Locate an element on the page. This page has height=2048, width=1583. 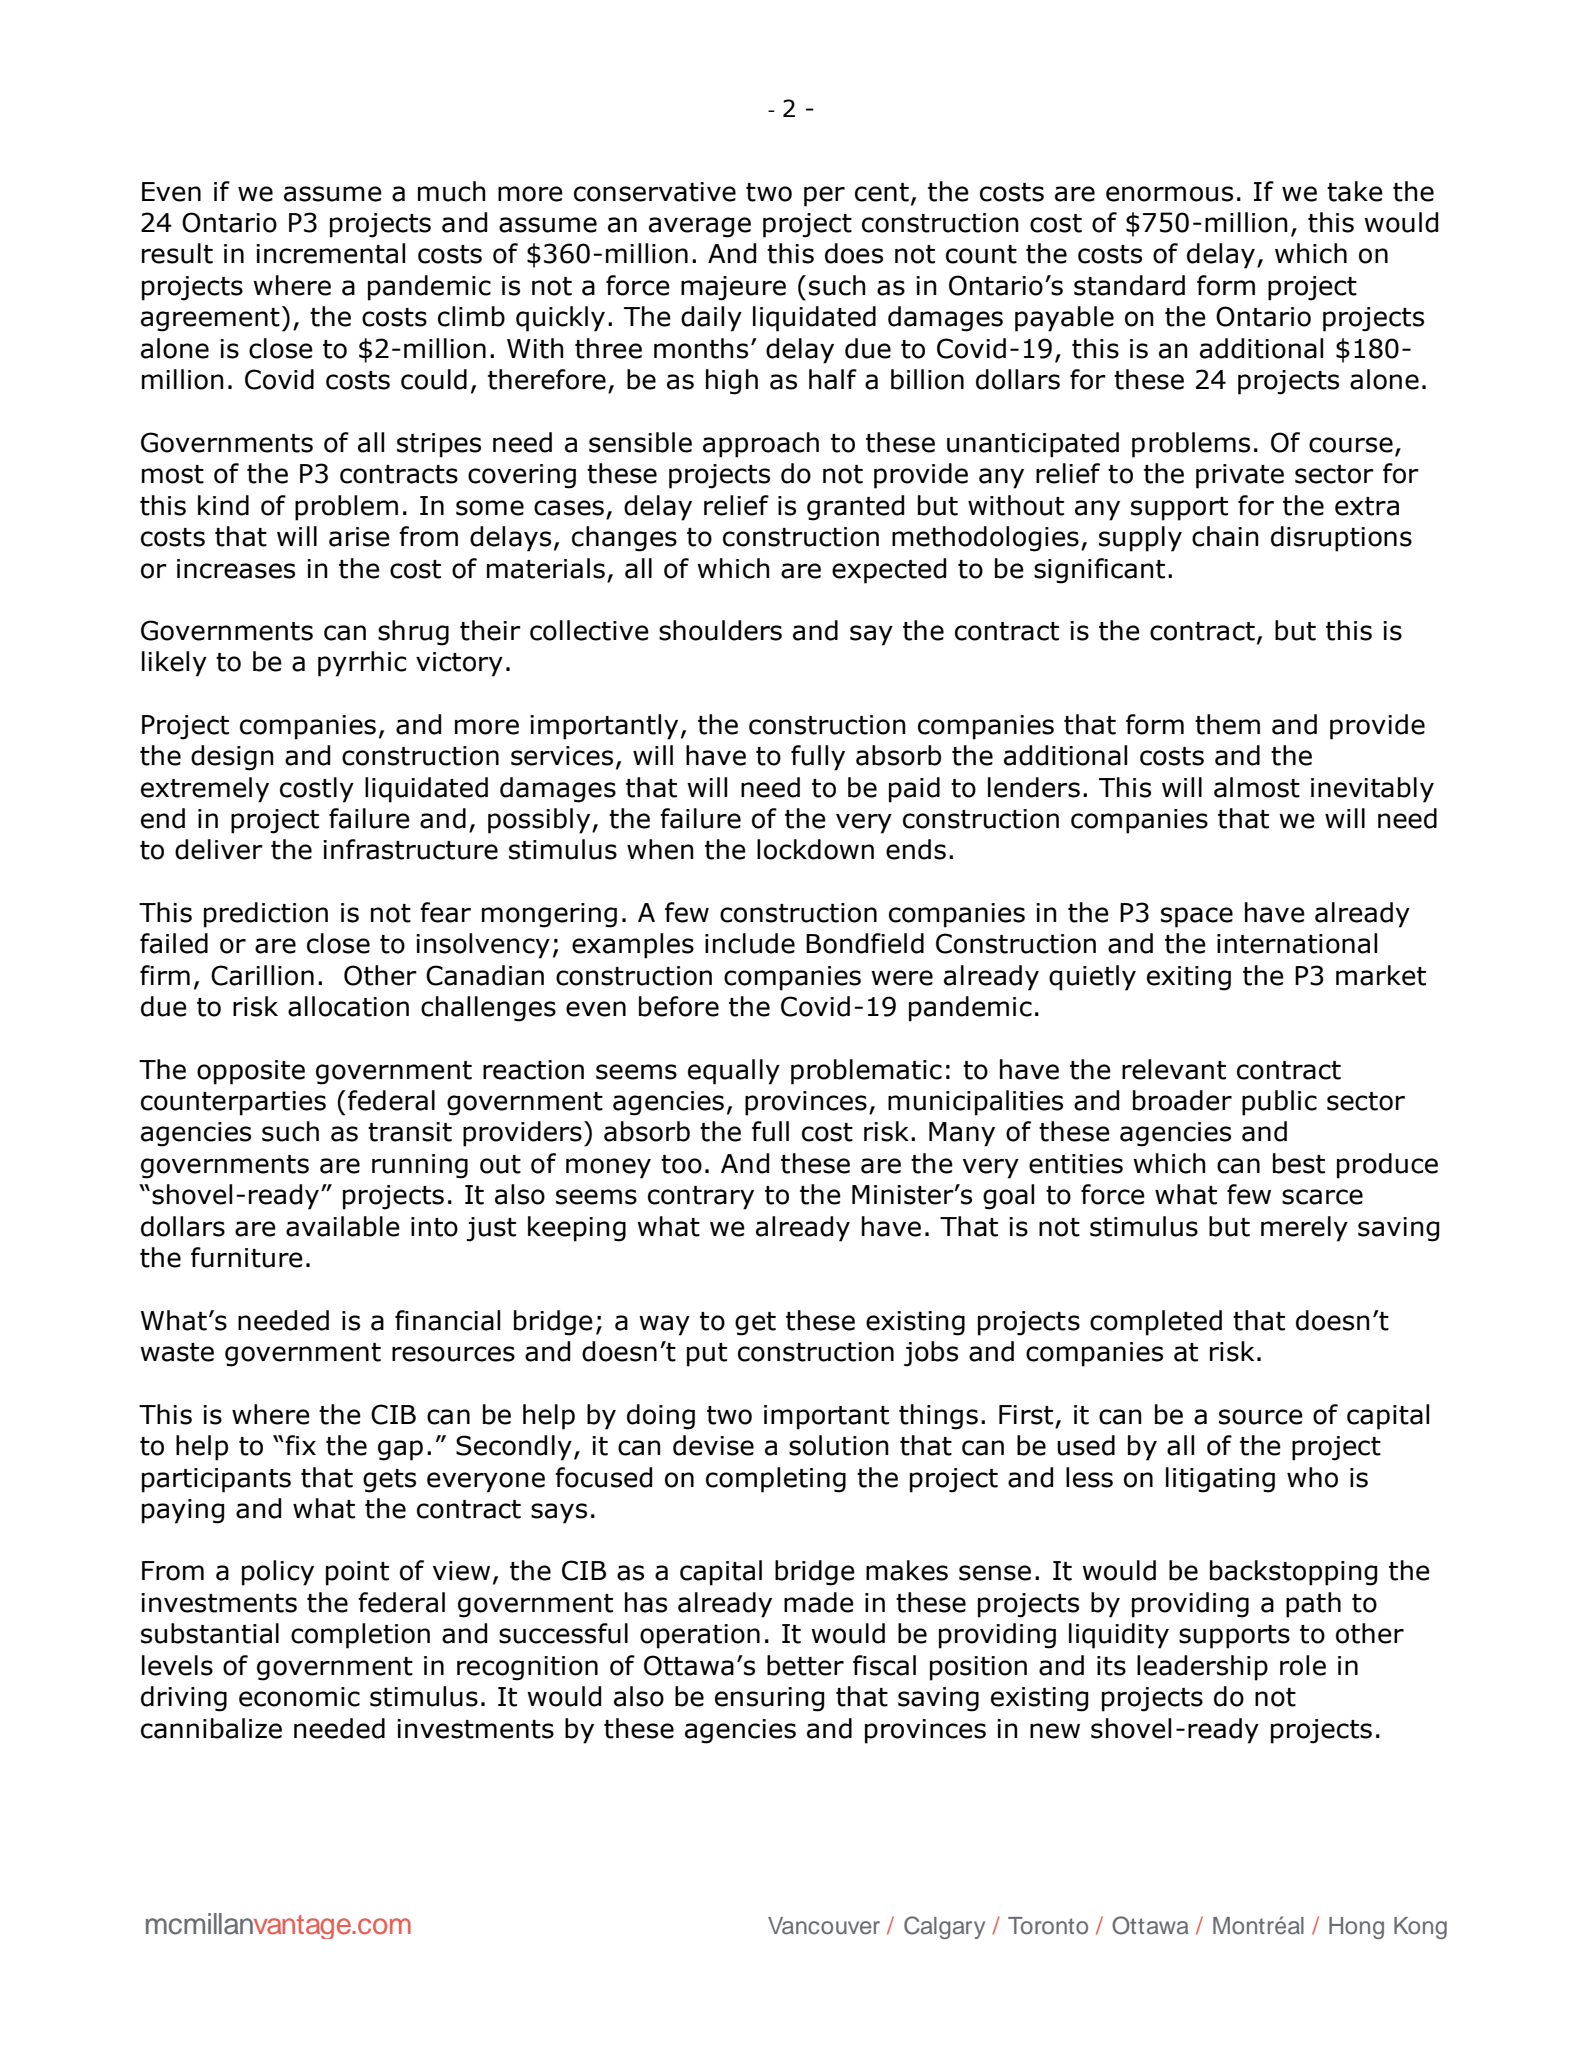
lockdown is located at coordinates (815, 849).
